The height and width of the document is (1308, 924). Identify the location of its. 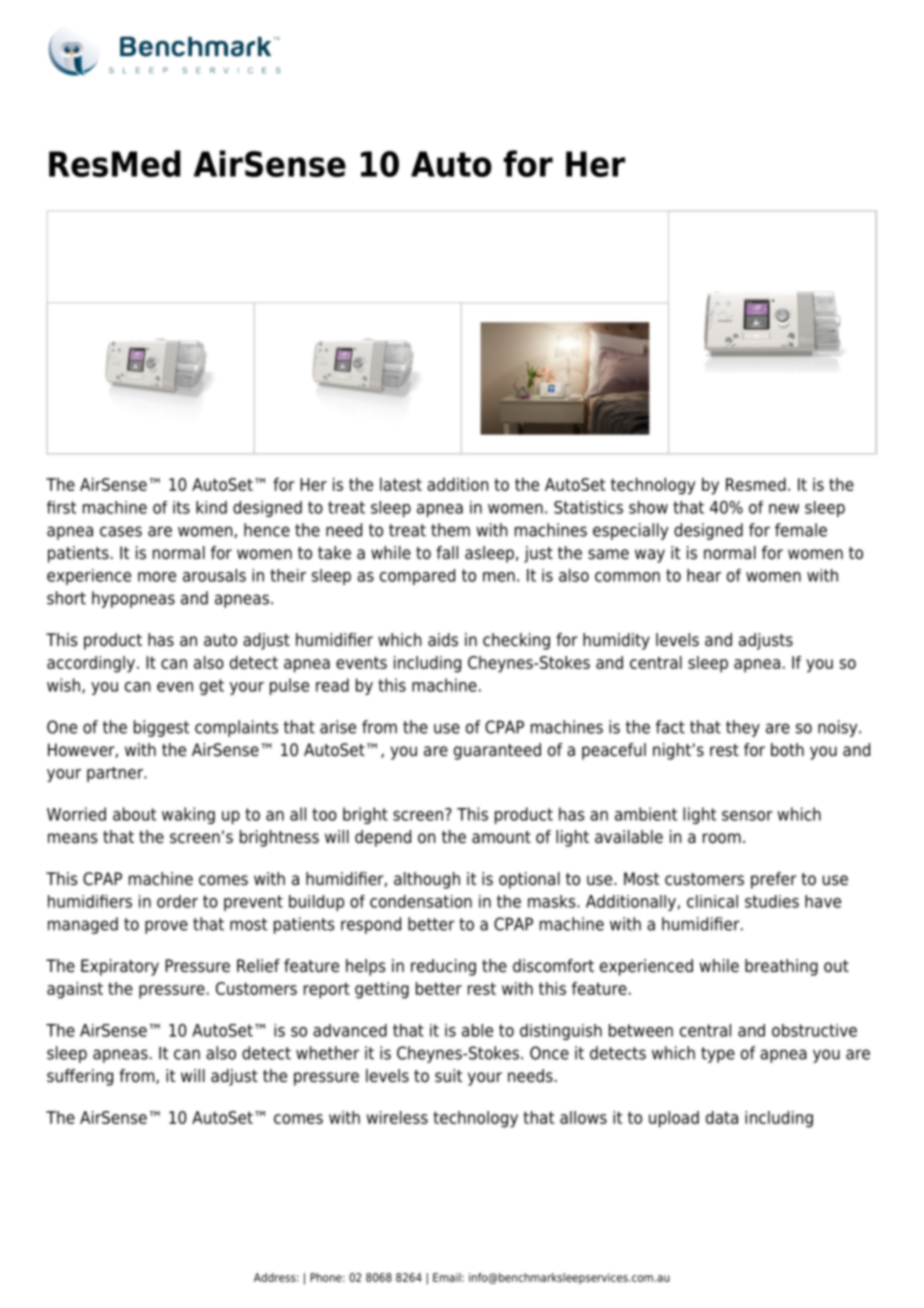
(181, 507).
